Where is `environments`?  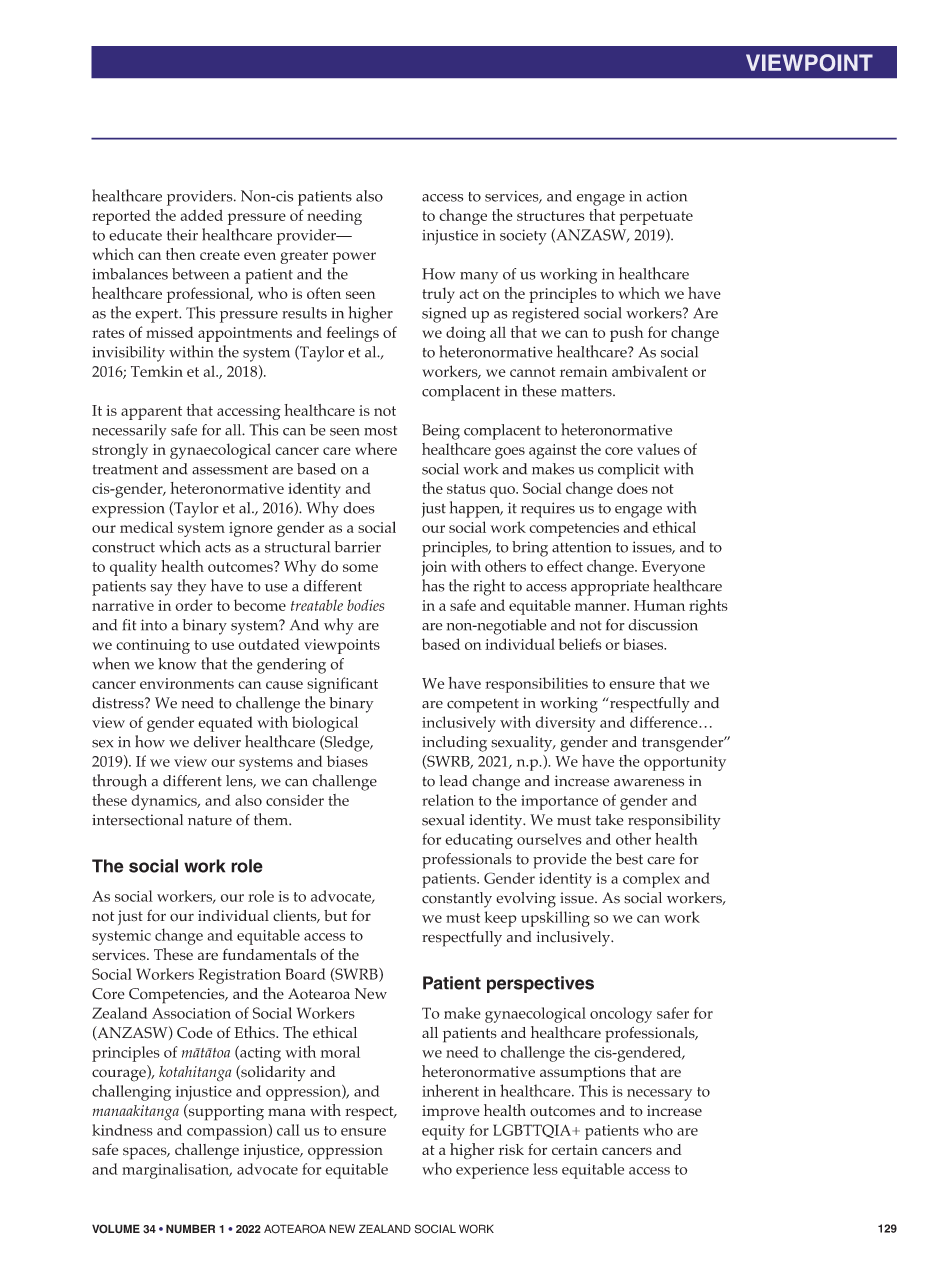 environments is located at coordinates (187, 683).
